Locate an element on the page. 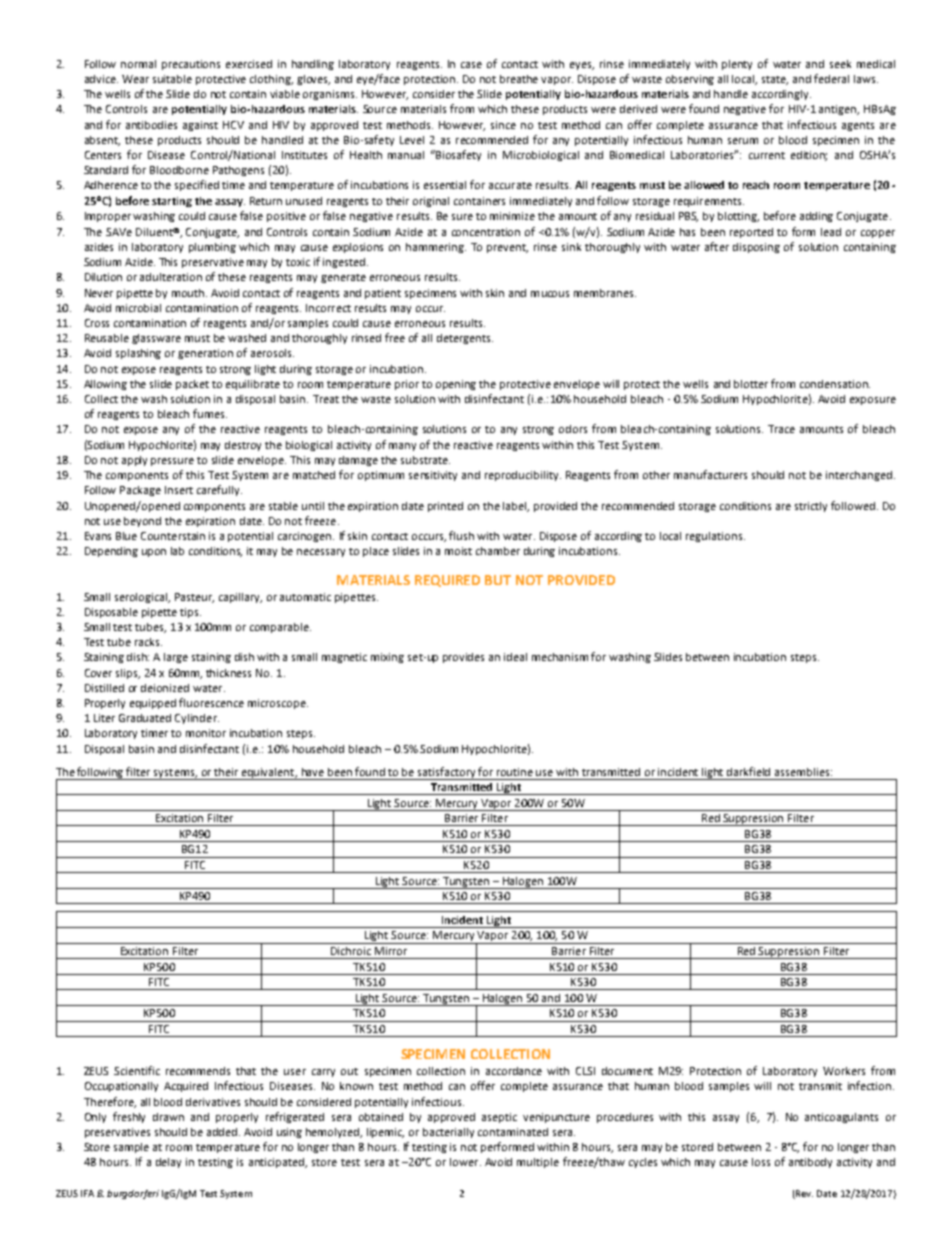 This document has width=952, height=1233. suitable is located at coordinates (172, 79).
